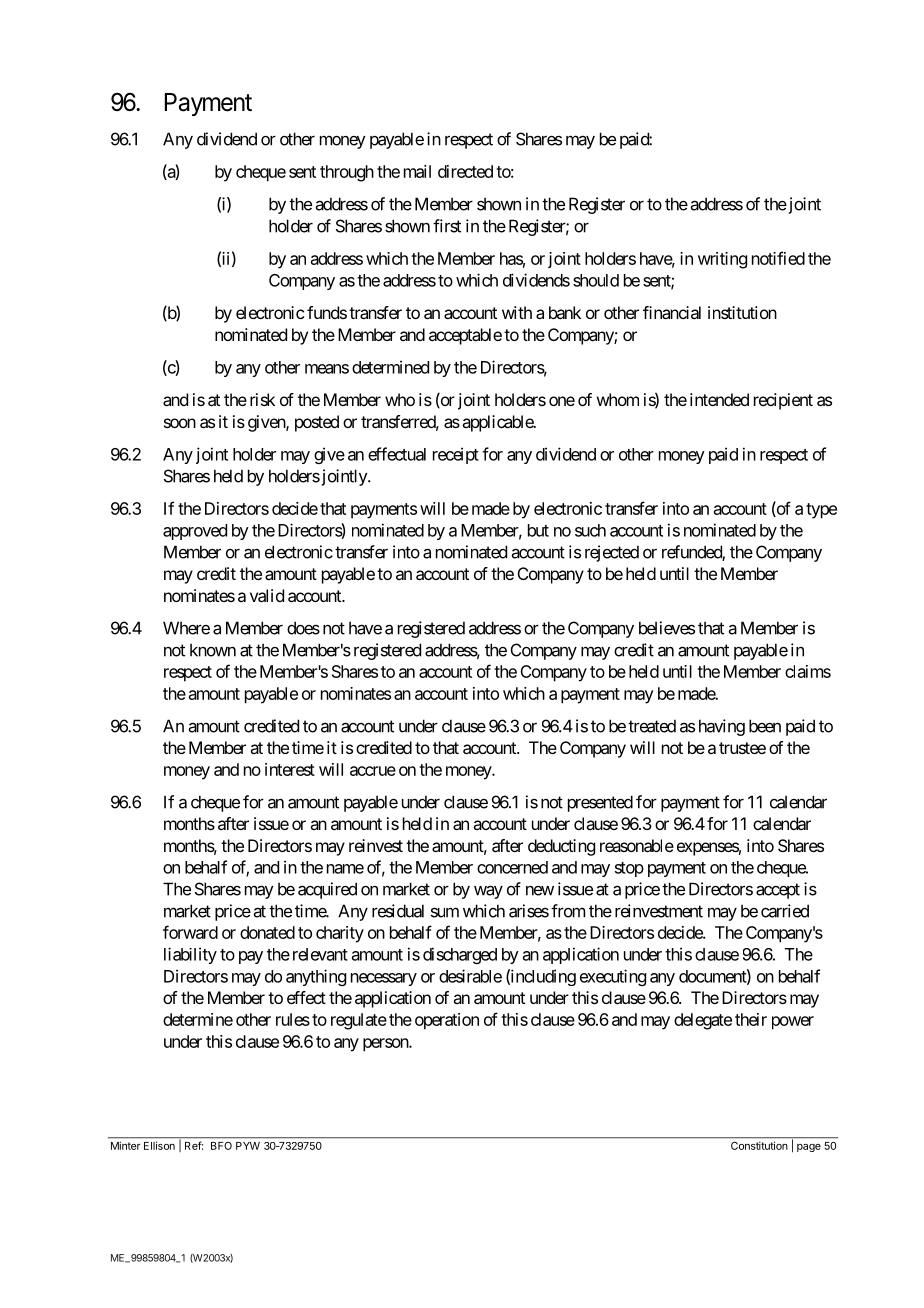 Image resolution: width=924 pixels, height=1308 pixels. Describe the element at coordinates (221, 1146) in the screenshot. I see `BFO` at that location.
